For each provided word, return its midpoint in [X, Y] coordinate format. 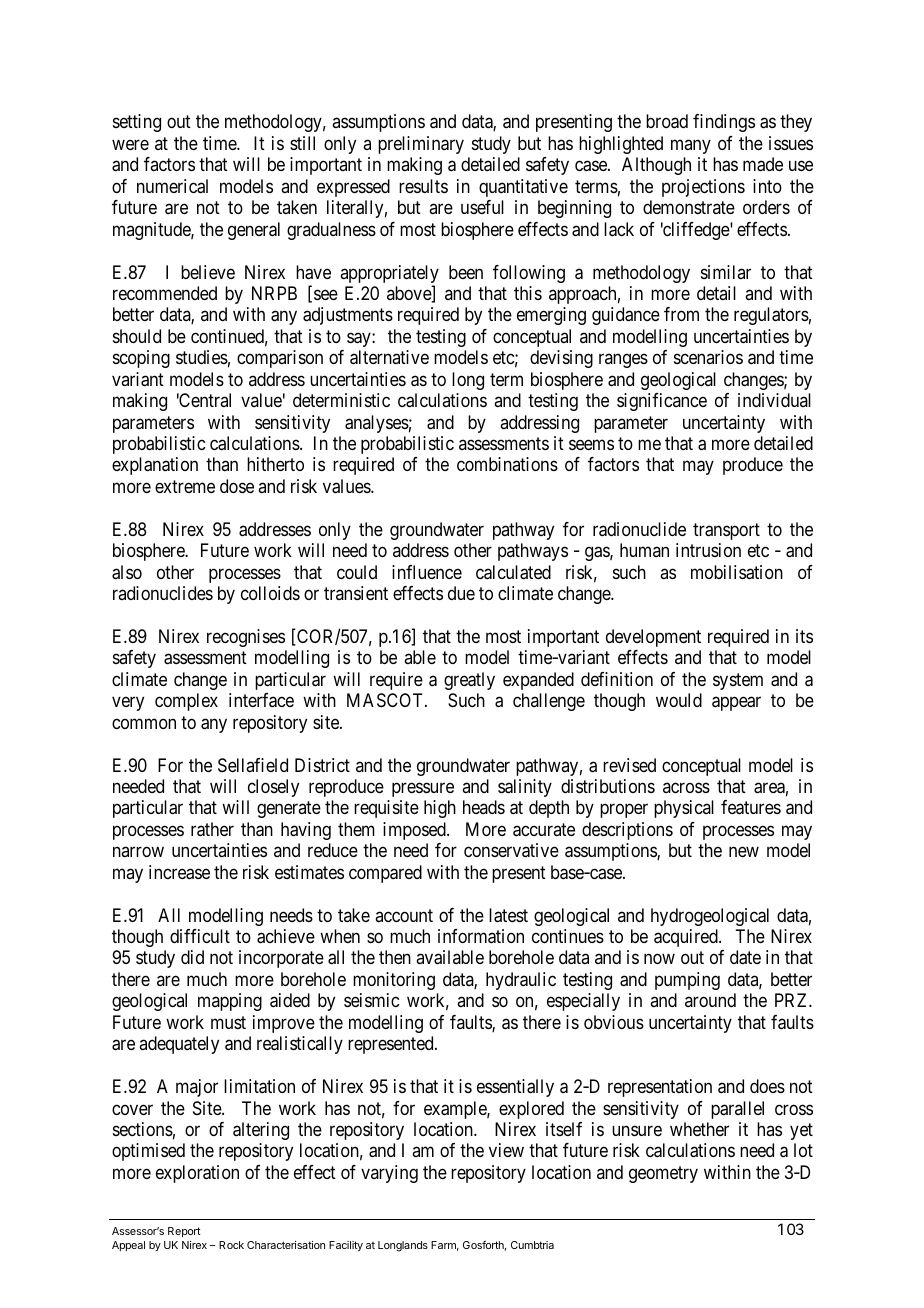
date [745, 957]
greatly [469, 681]
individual [774, 400]
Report [184, 1232]
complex [186, 702]
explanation [155, 466]
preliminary [421, 145]
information [481, 936]
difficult [200, 936]
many [691, 146]
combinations [507, 464]
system [738, 681]
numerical [172, 186]
